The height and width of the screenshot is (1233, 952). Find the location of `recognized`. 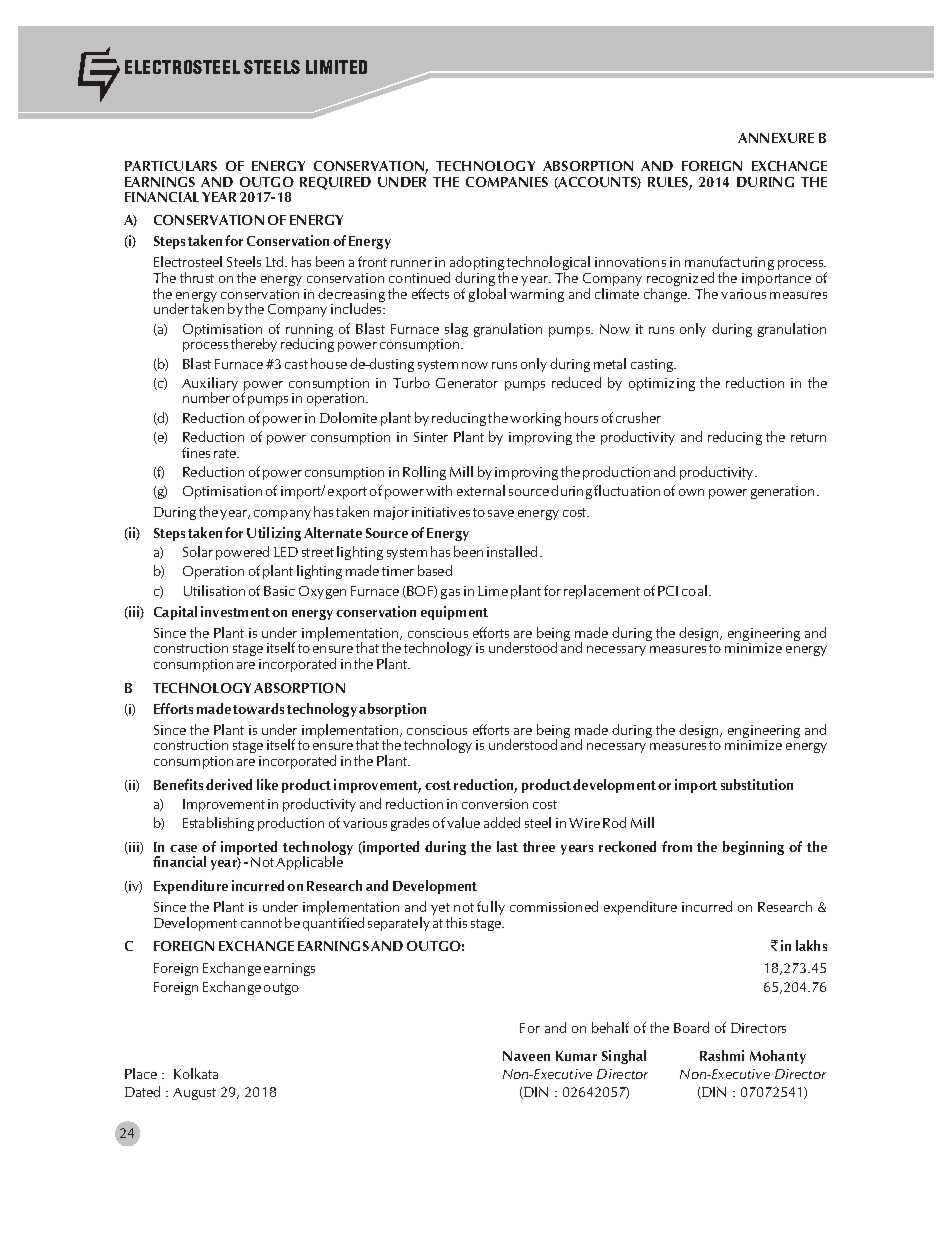

recognized is located at coordinates (680, 280).
